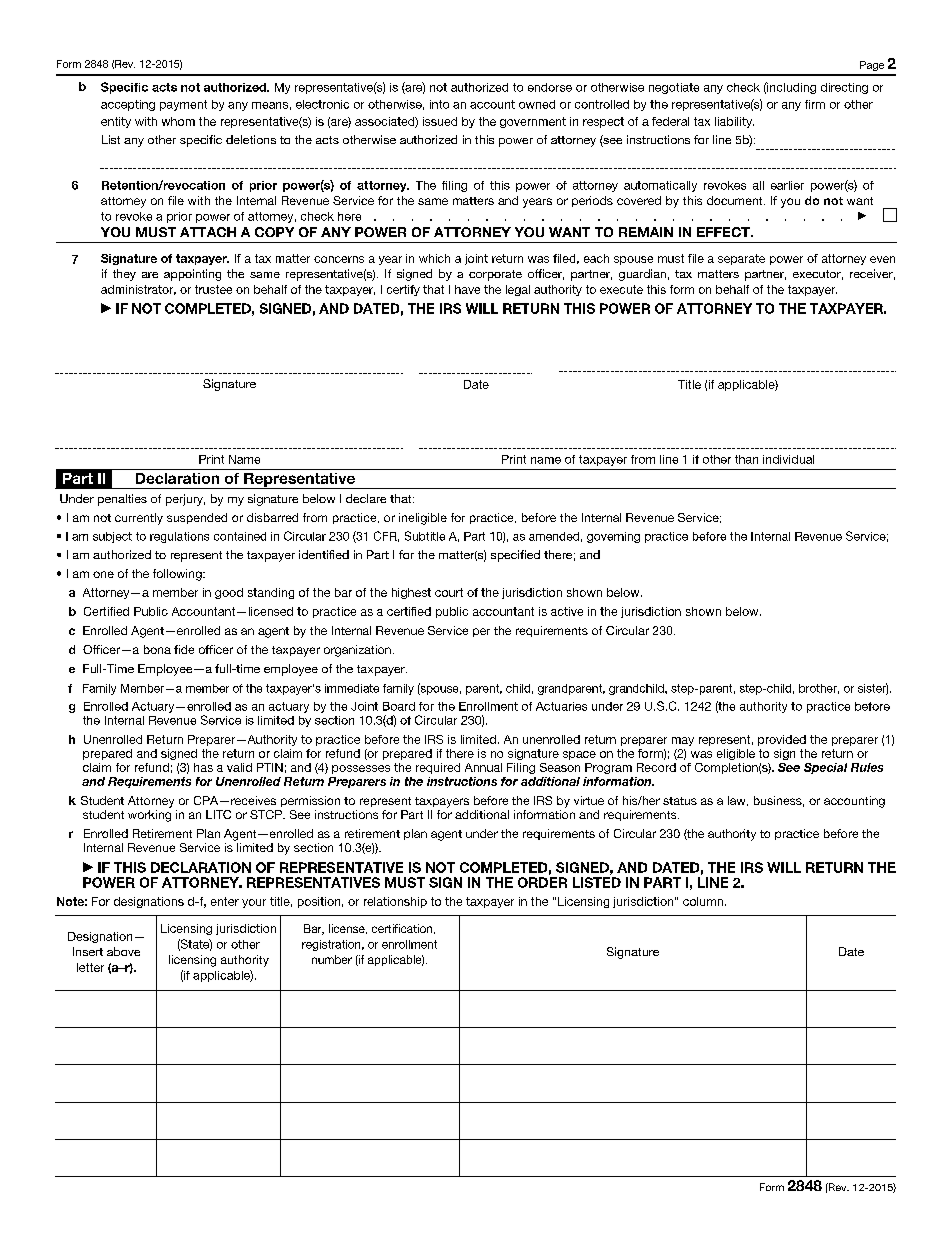 Image resolution: width=952 pixels, height=1233 pixels. I want to click on firm, so click(815, 104).
